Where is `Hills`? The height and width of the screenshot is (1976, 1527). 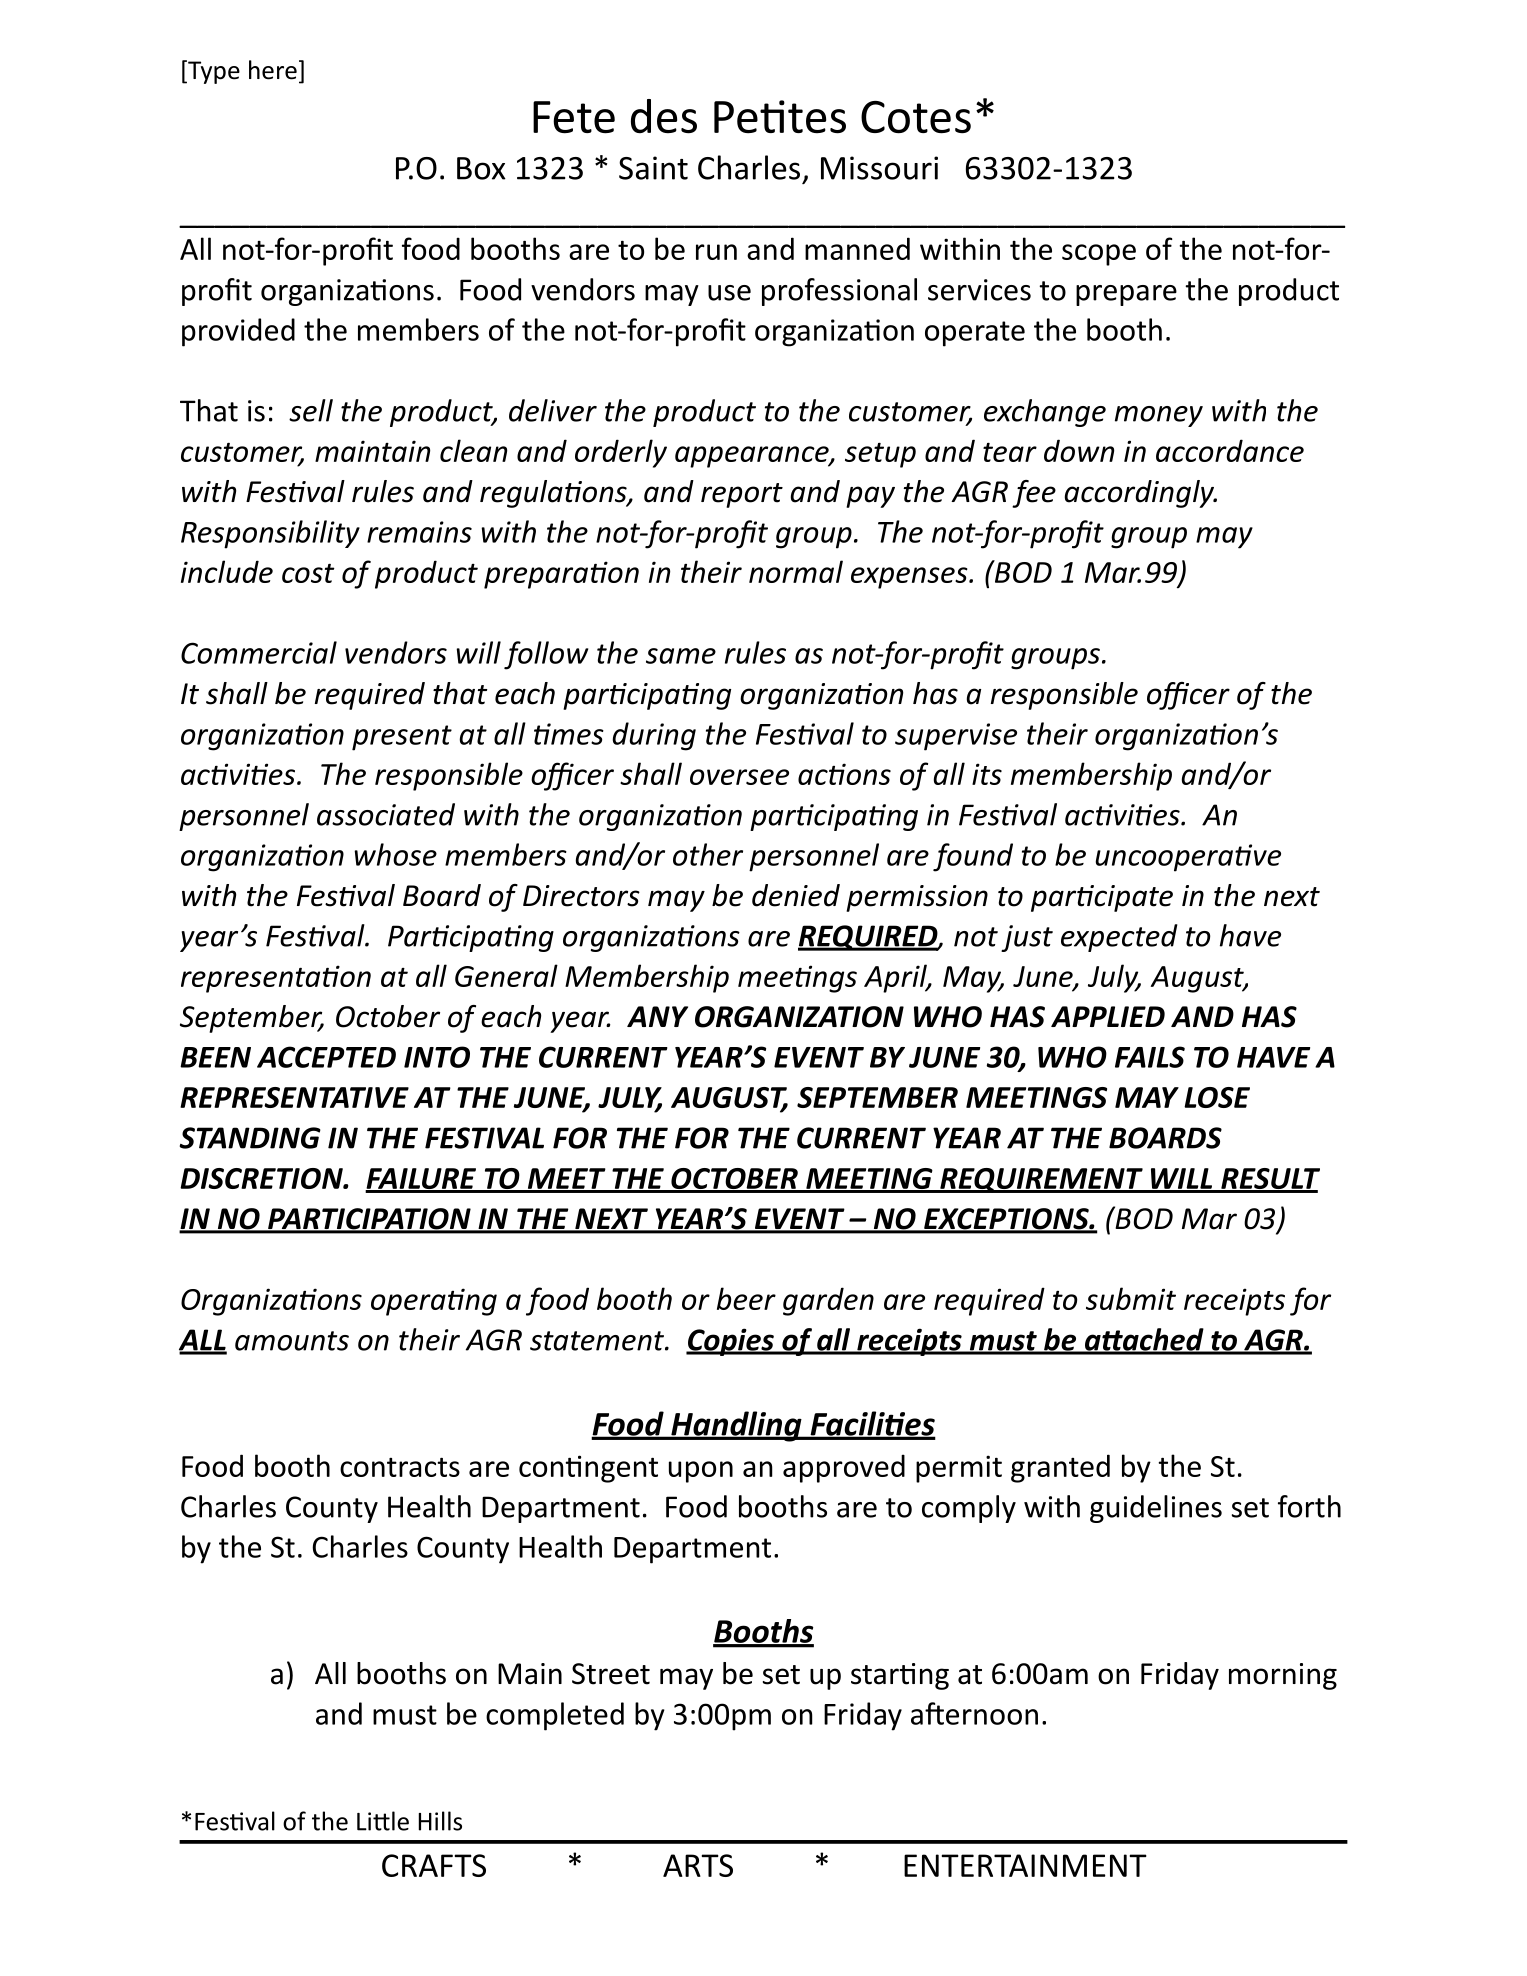
Hills is located at coordinates (440, 1821).
